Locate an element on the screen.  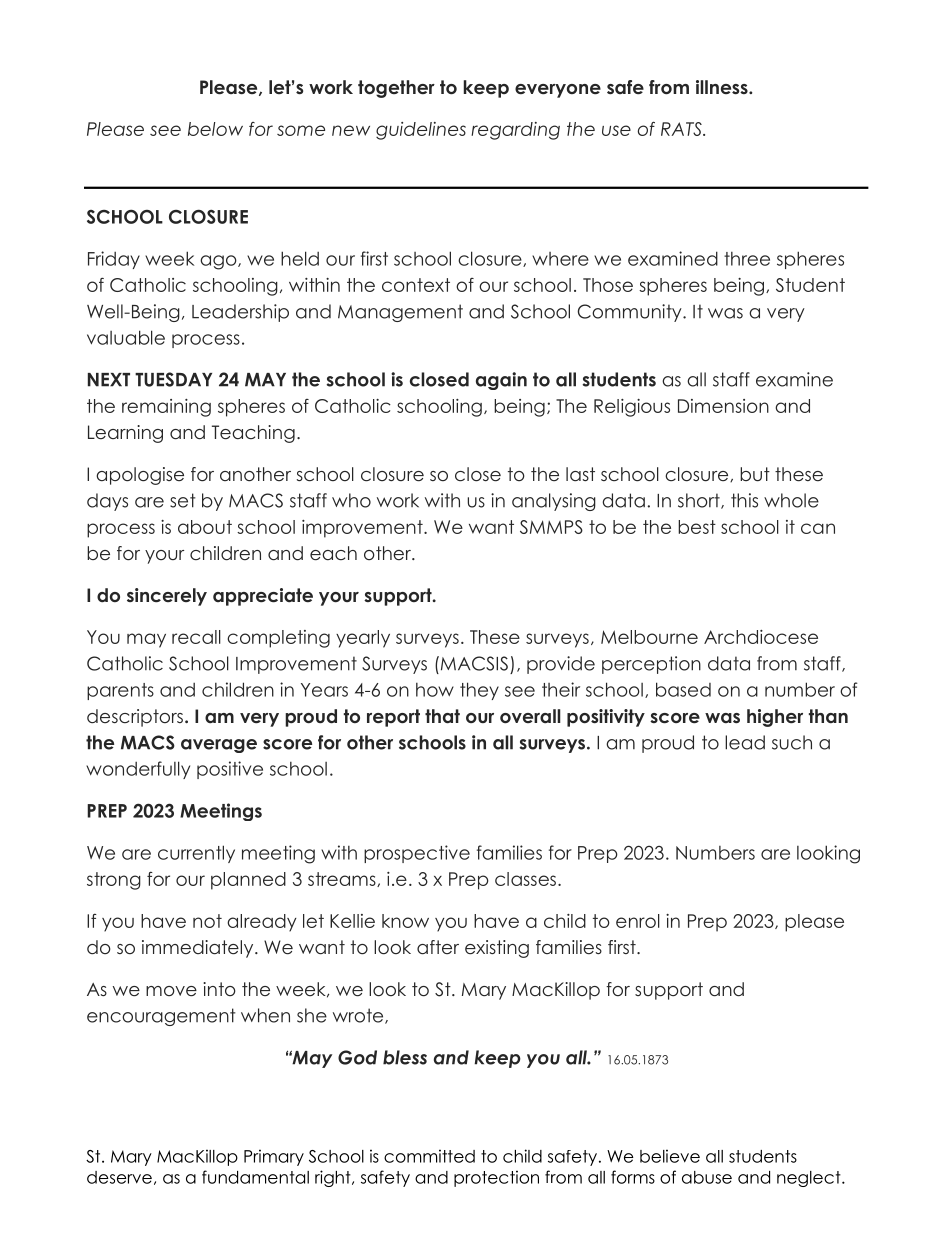
committed is located at coordinates (429, 1156).
